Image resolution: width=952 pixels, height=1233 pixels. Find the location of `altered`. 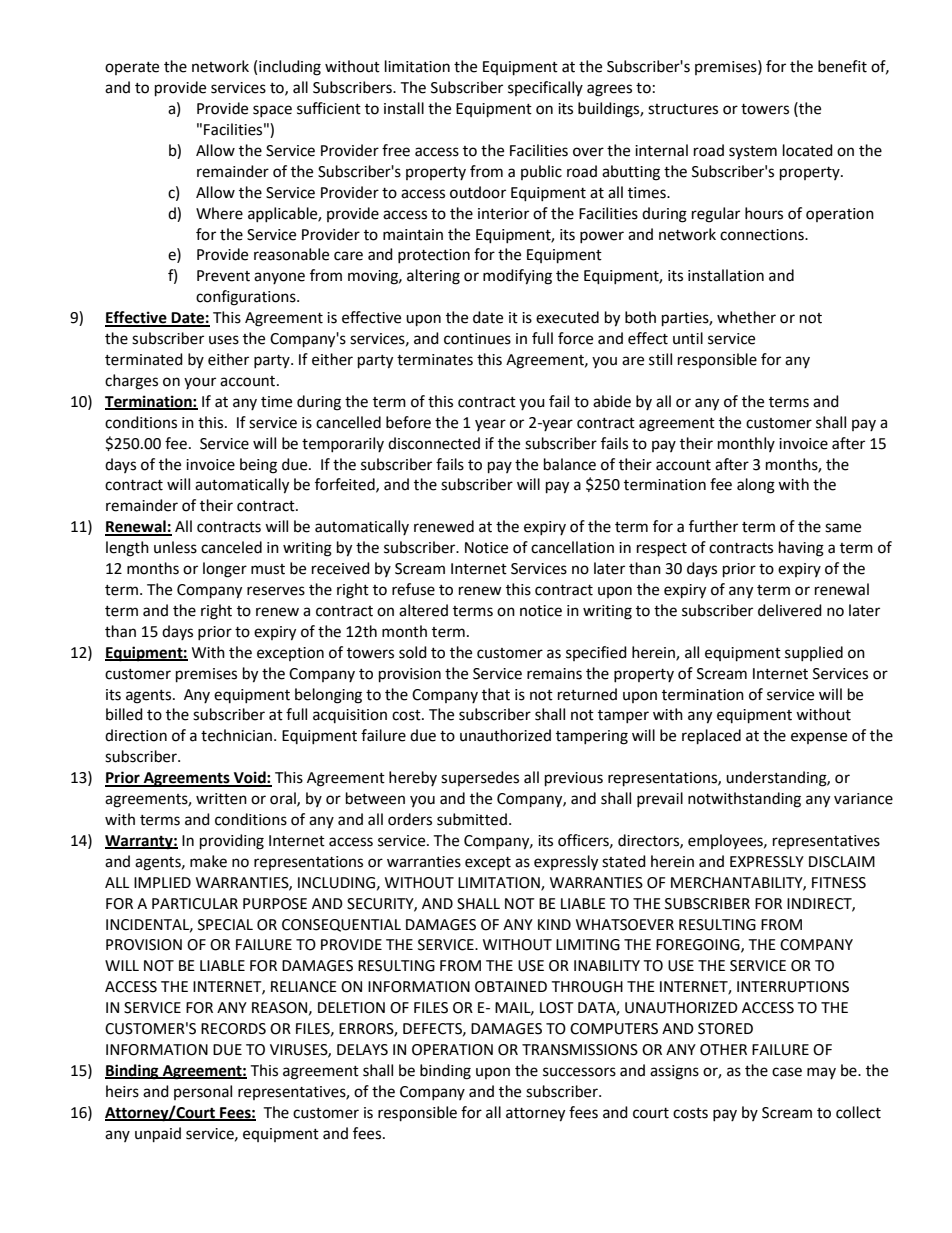

altered is located at coordinates (423, 610).
